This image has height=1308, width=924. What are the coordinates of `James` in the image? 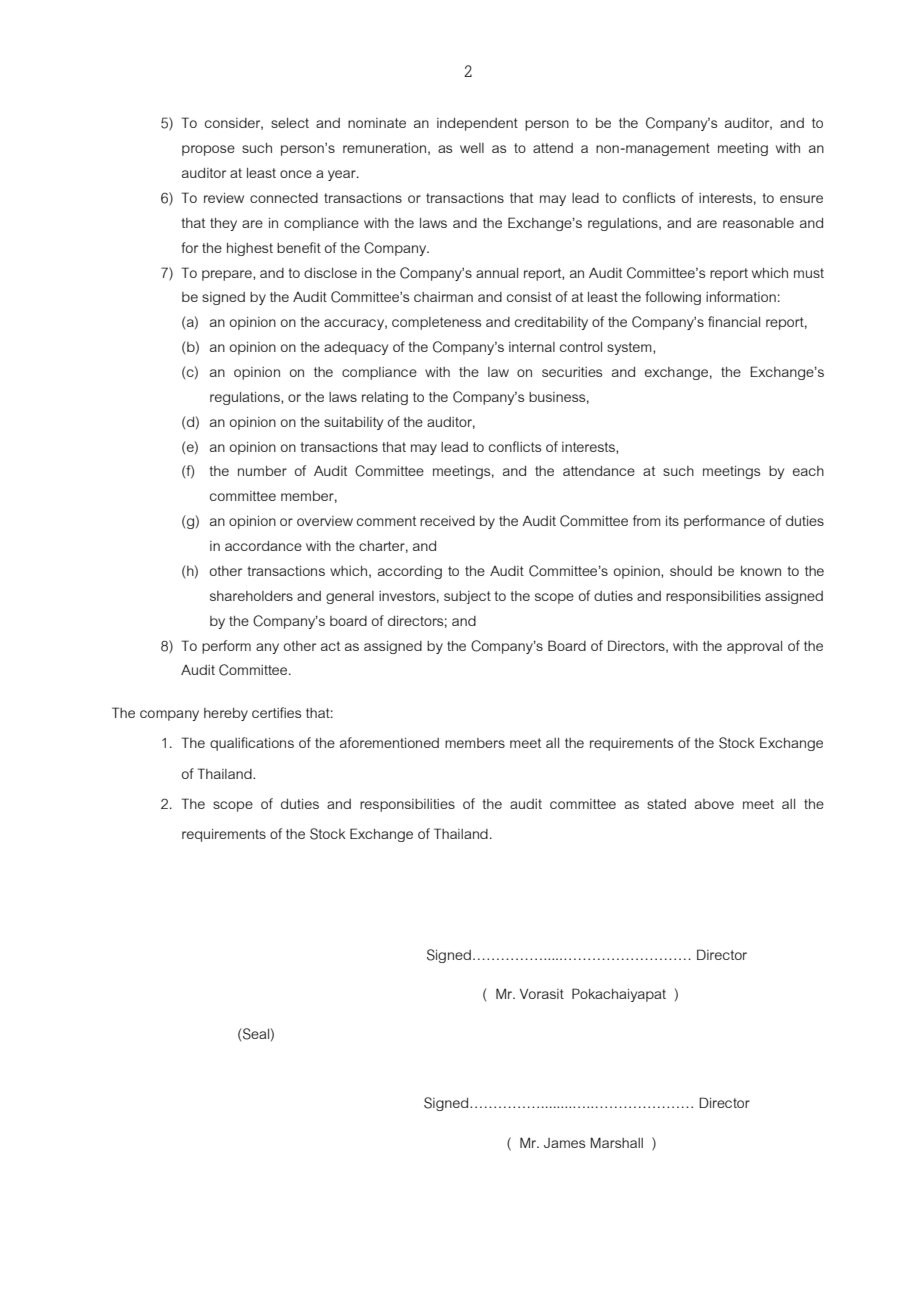 It's located at (564, 1143).
